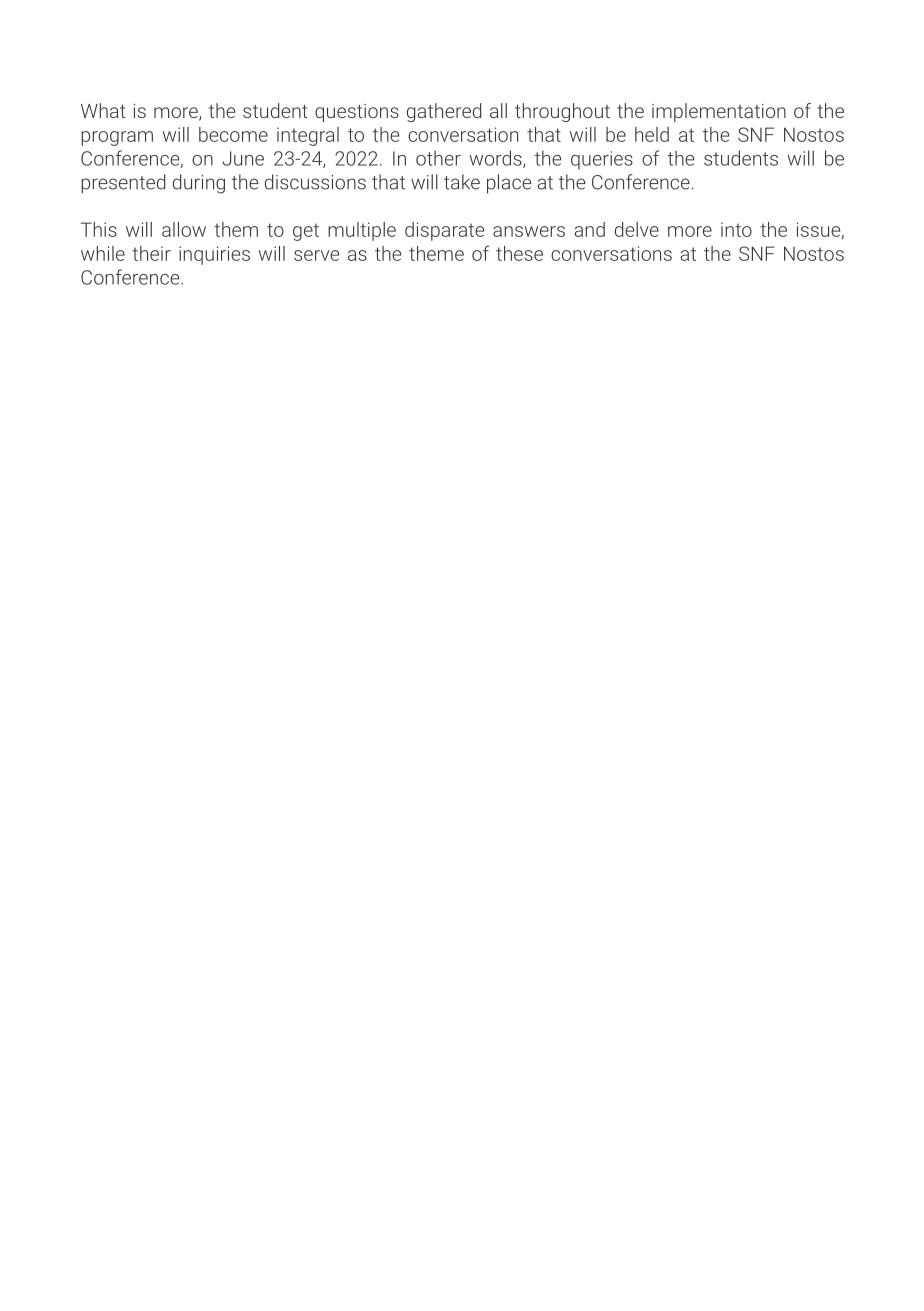 This image has height=1311, width=924. What do you see at coordinates (444, 231) in the image?
I see `disparate` at bounding box center [444, 231].
